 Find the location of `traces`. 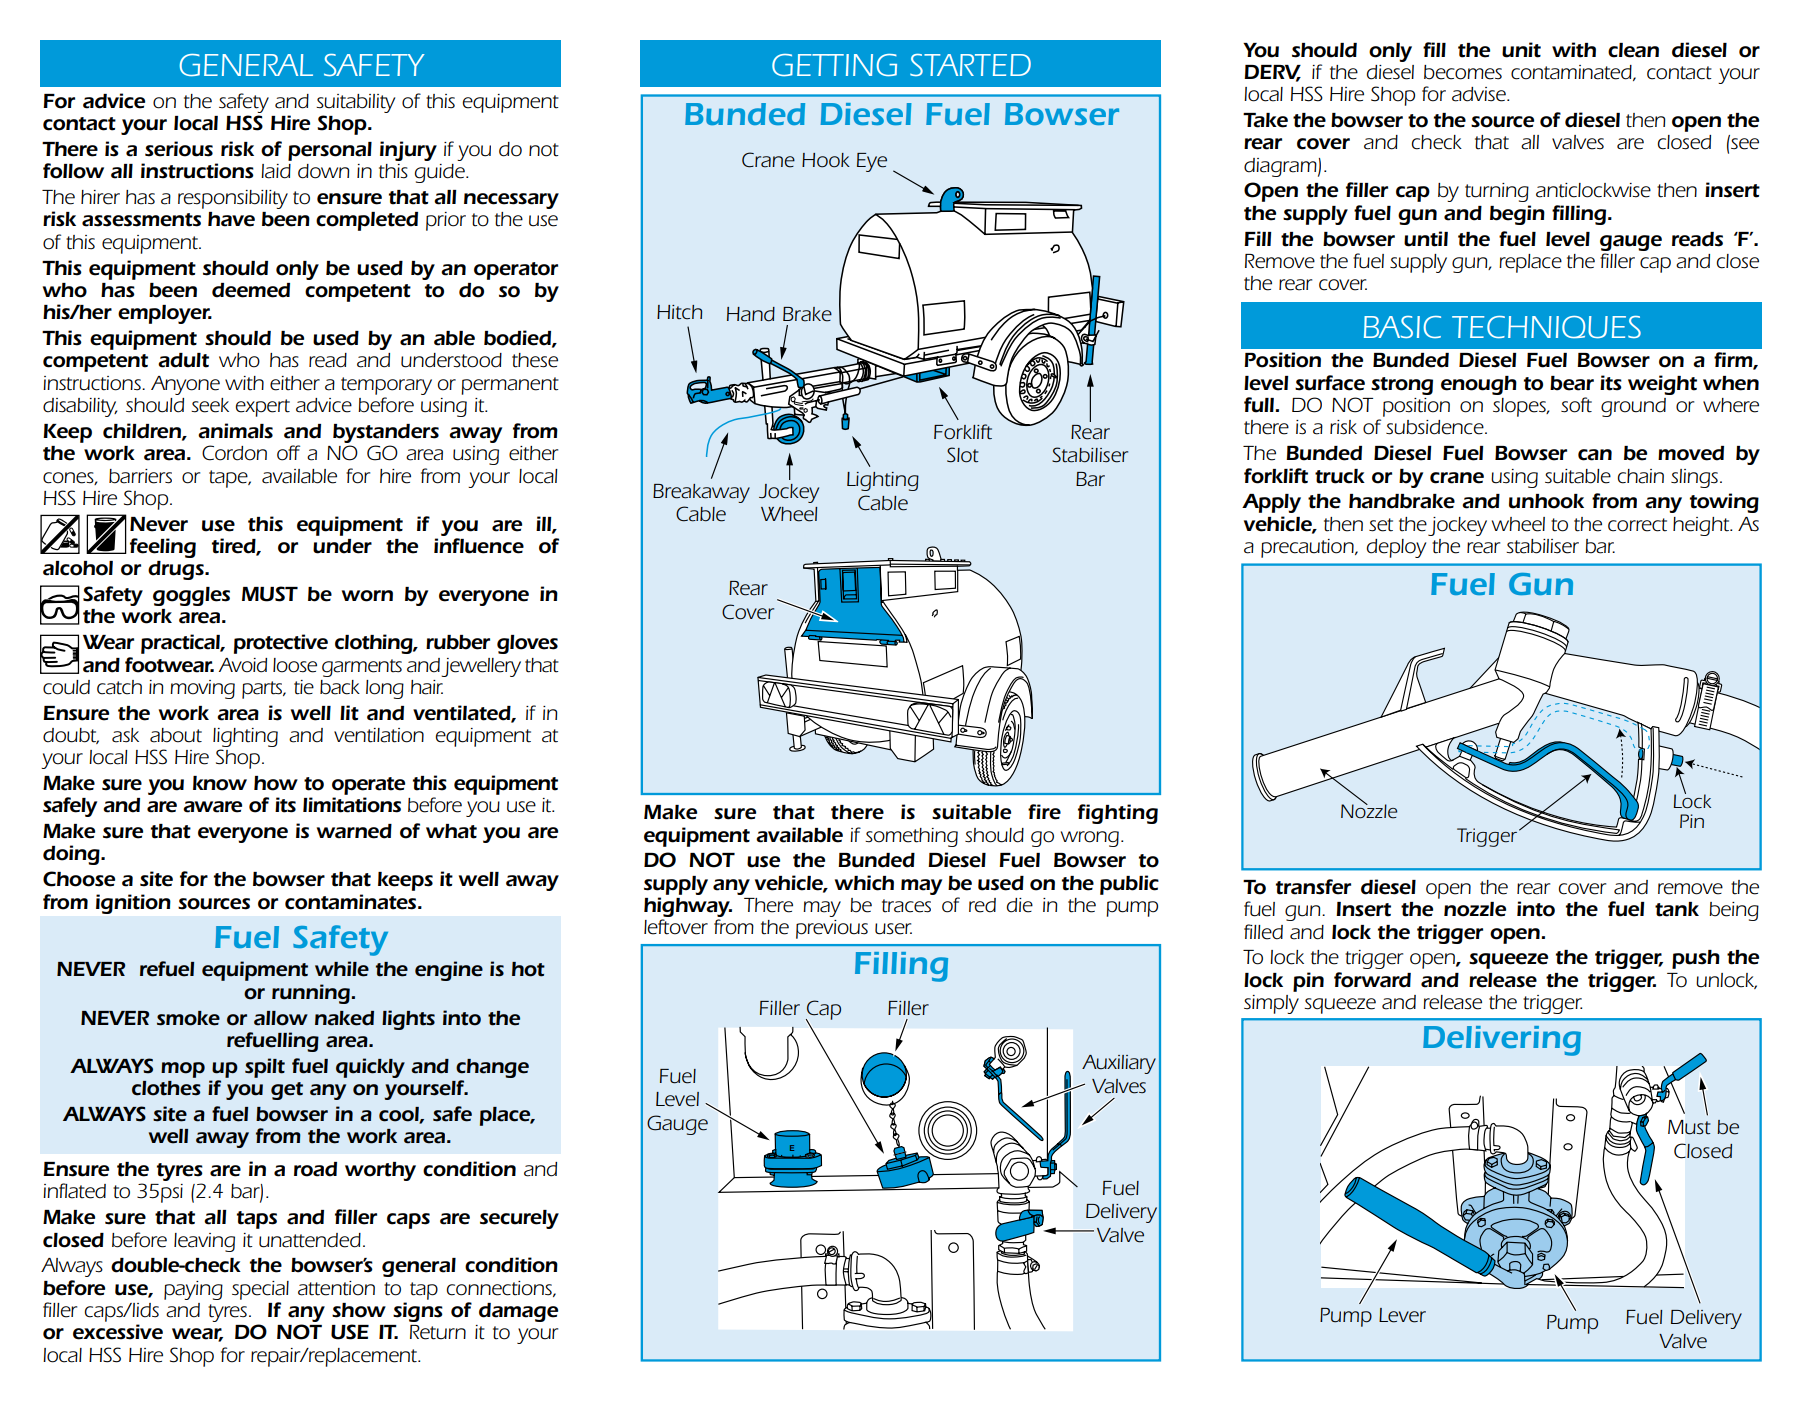

traces is located at coordinates (906, 906).
